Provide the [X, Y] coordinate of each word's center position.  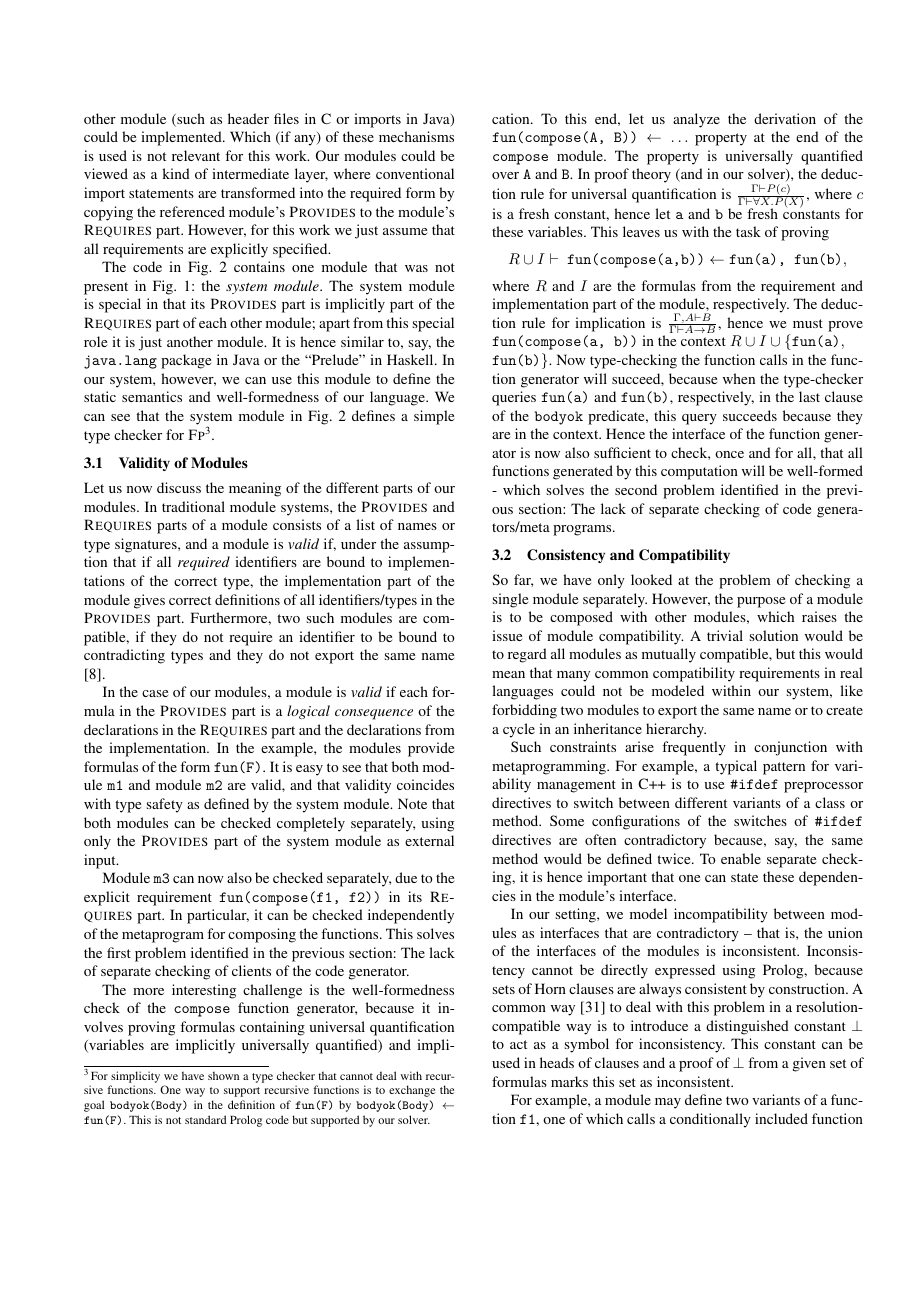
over [505, 175]
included [781, 1118]
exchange [412, 1091]
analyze [696, 120]
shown [223, 1076]
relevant [196, 155]
